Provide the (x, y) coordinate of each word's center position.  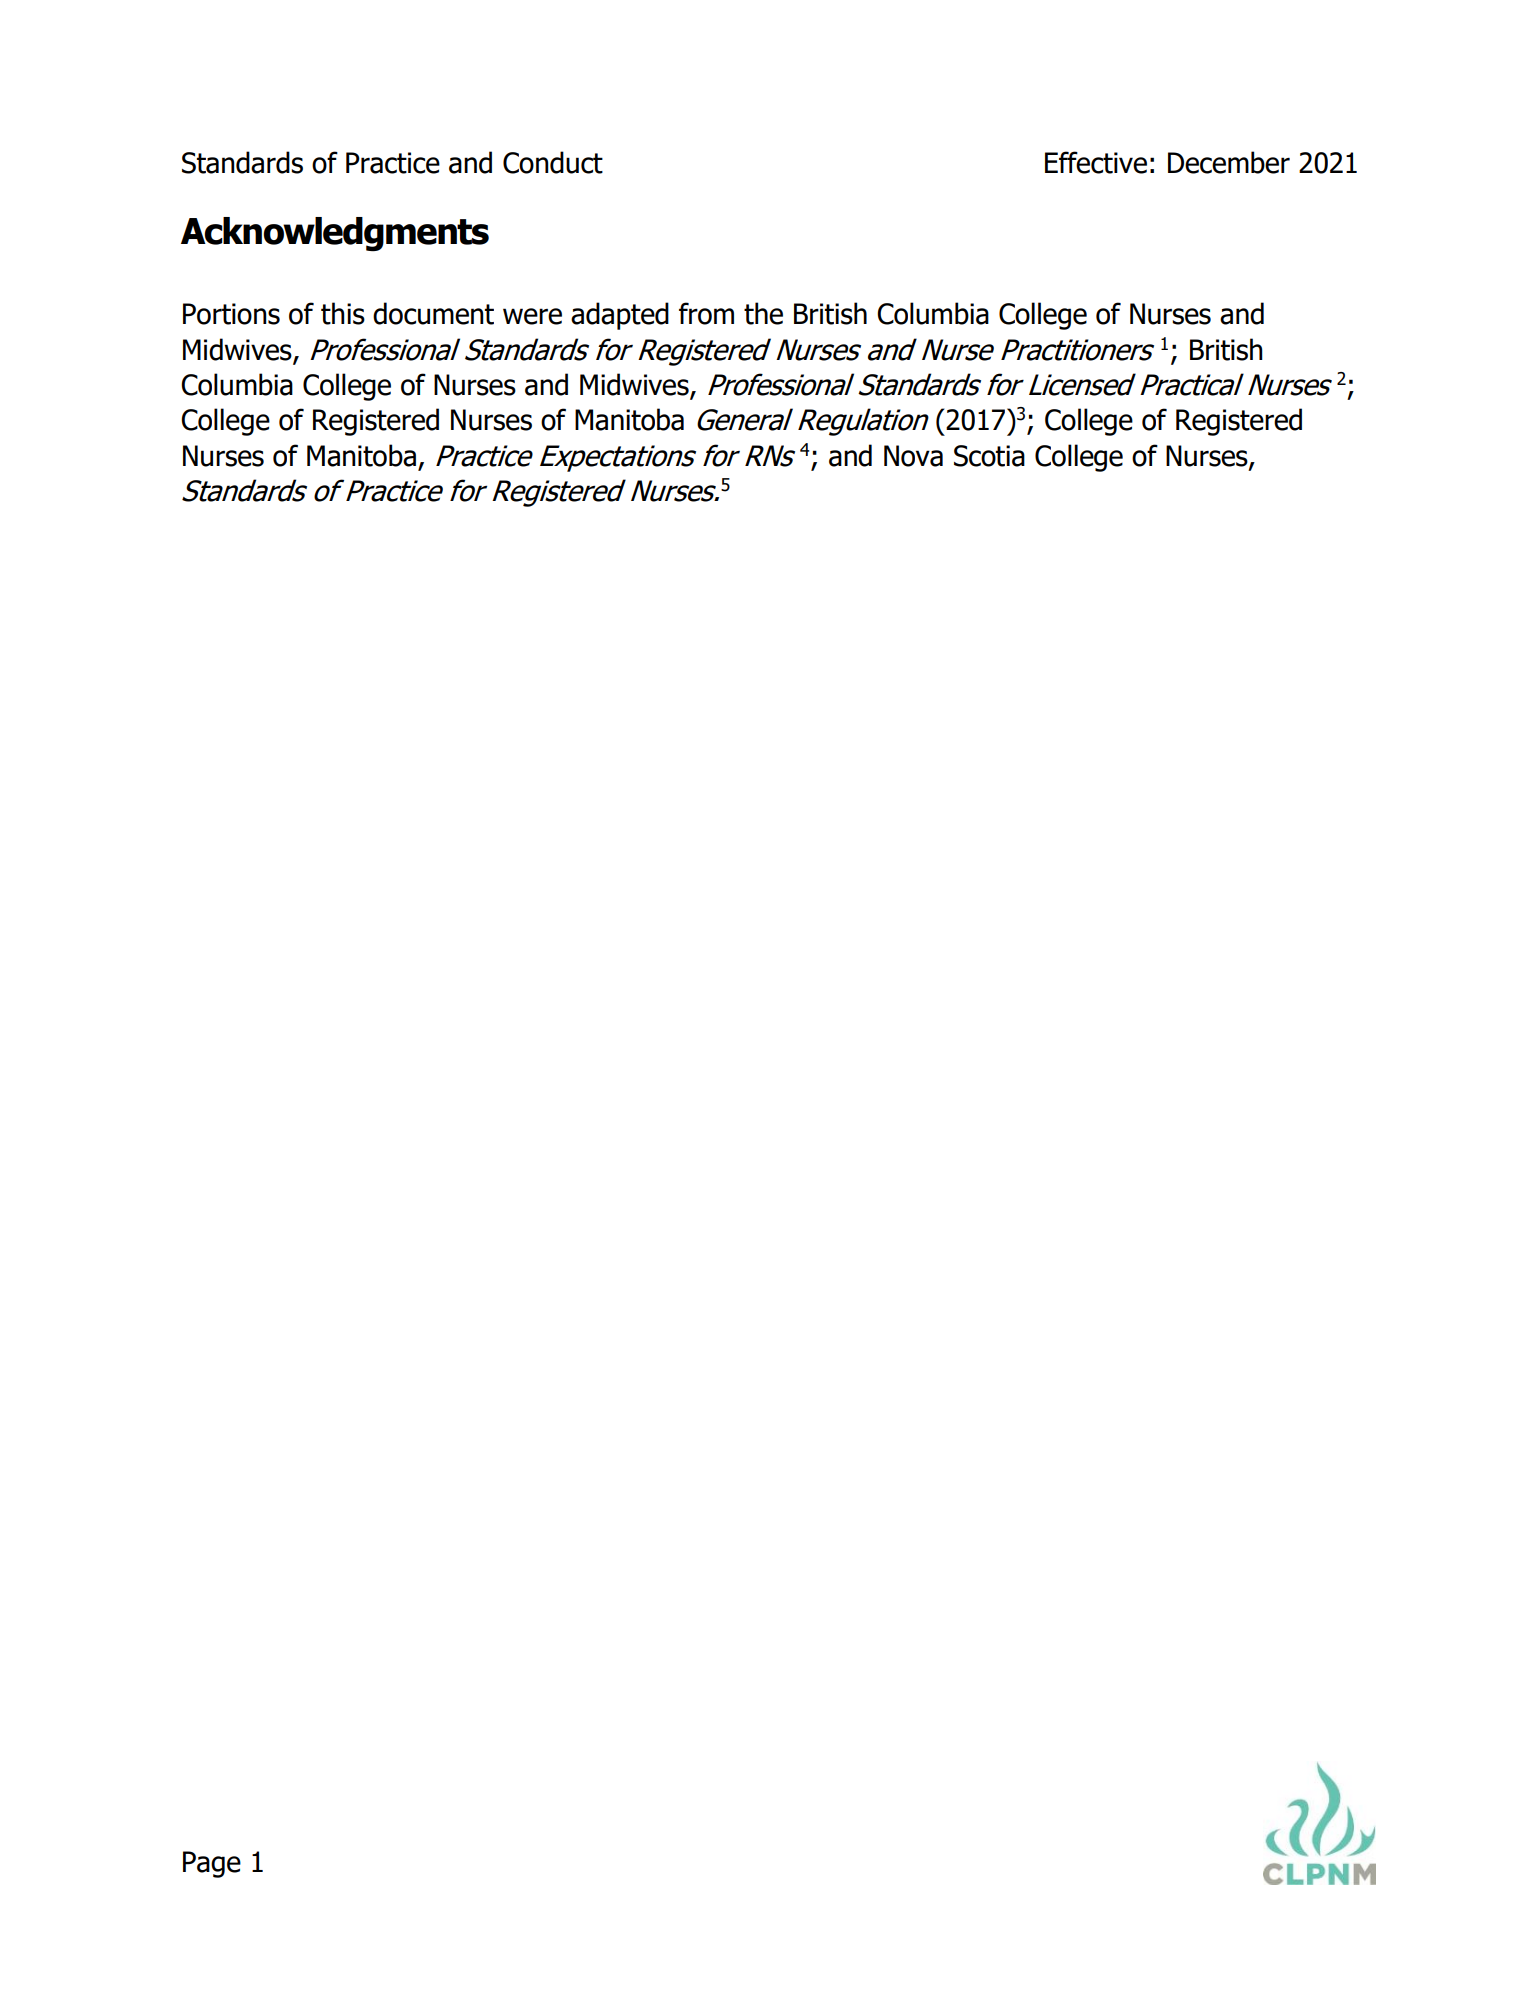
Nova (913, 456)
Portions (231, 314)
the (763, 313)
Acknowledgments (335, 234)
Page (212, 1864)
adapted (620, 316)
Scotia (989, 456)
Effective (1096, 162)
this (343, 313)
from (706, 313)
